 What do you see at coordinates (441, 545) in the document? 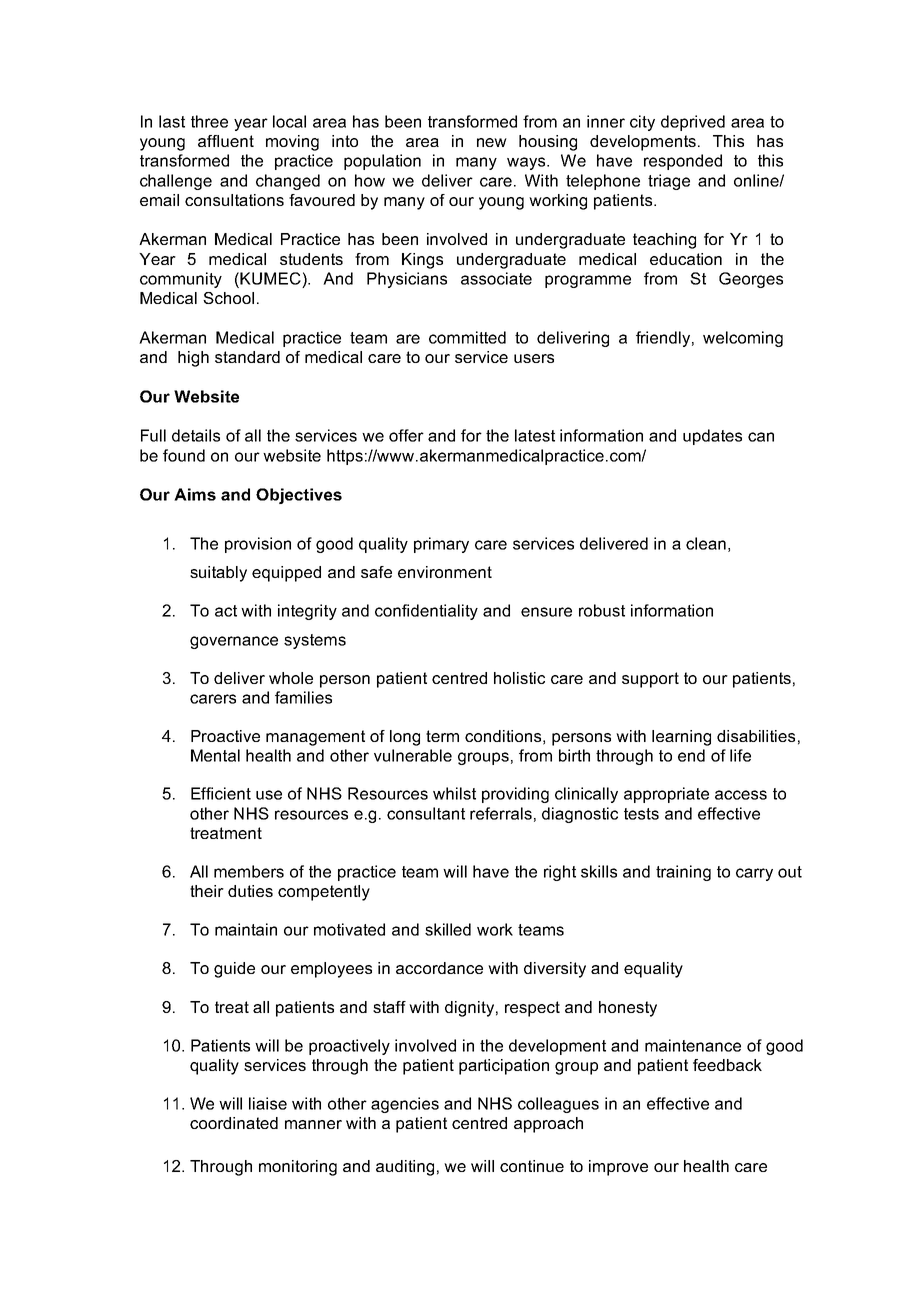
I see `primary` at bounding box center [441, 545].
